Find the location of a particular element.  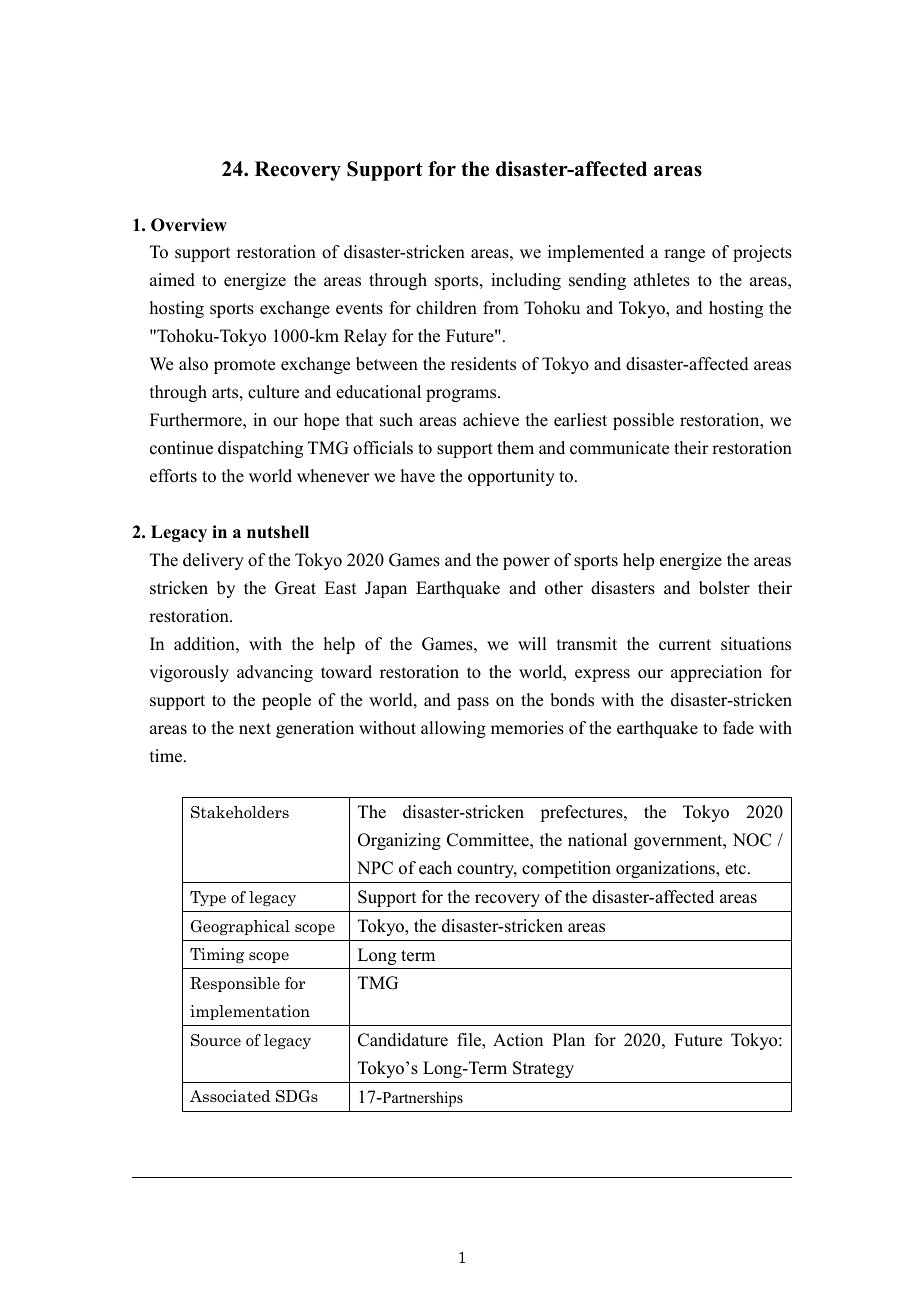

Organizing is located at coordinates (399, 841).
